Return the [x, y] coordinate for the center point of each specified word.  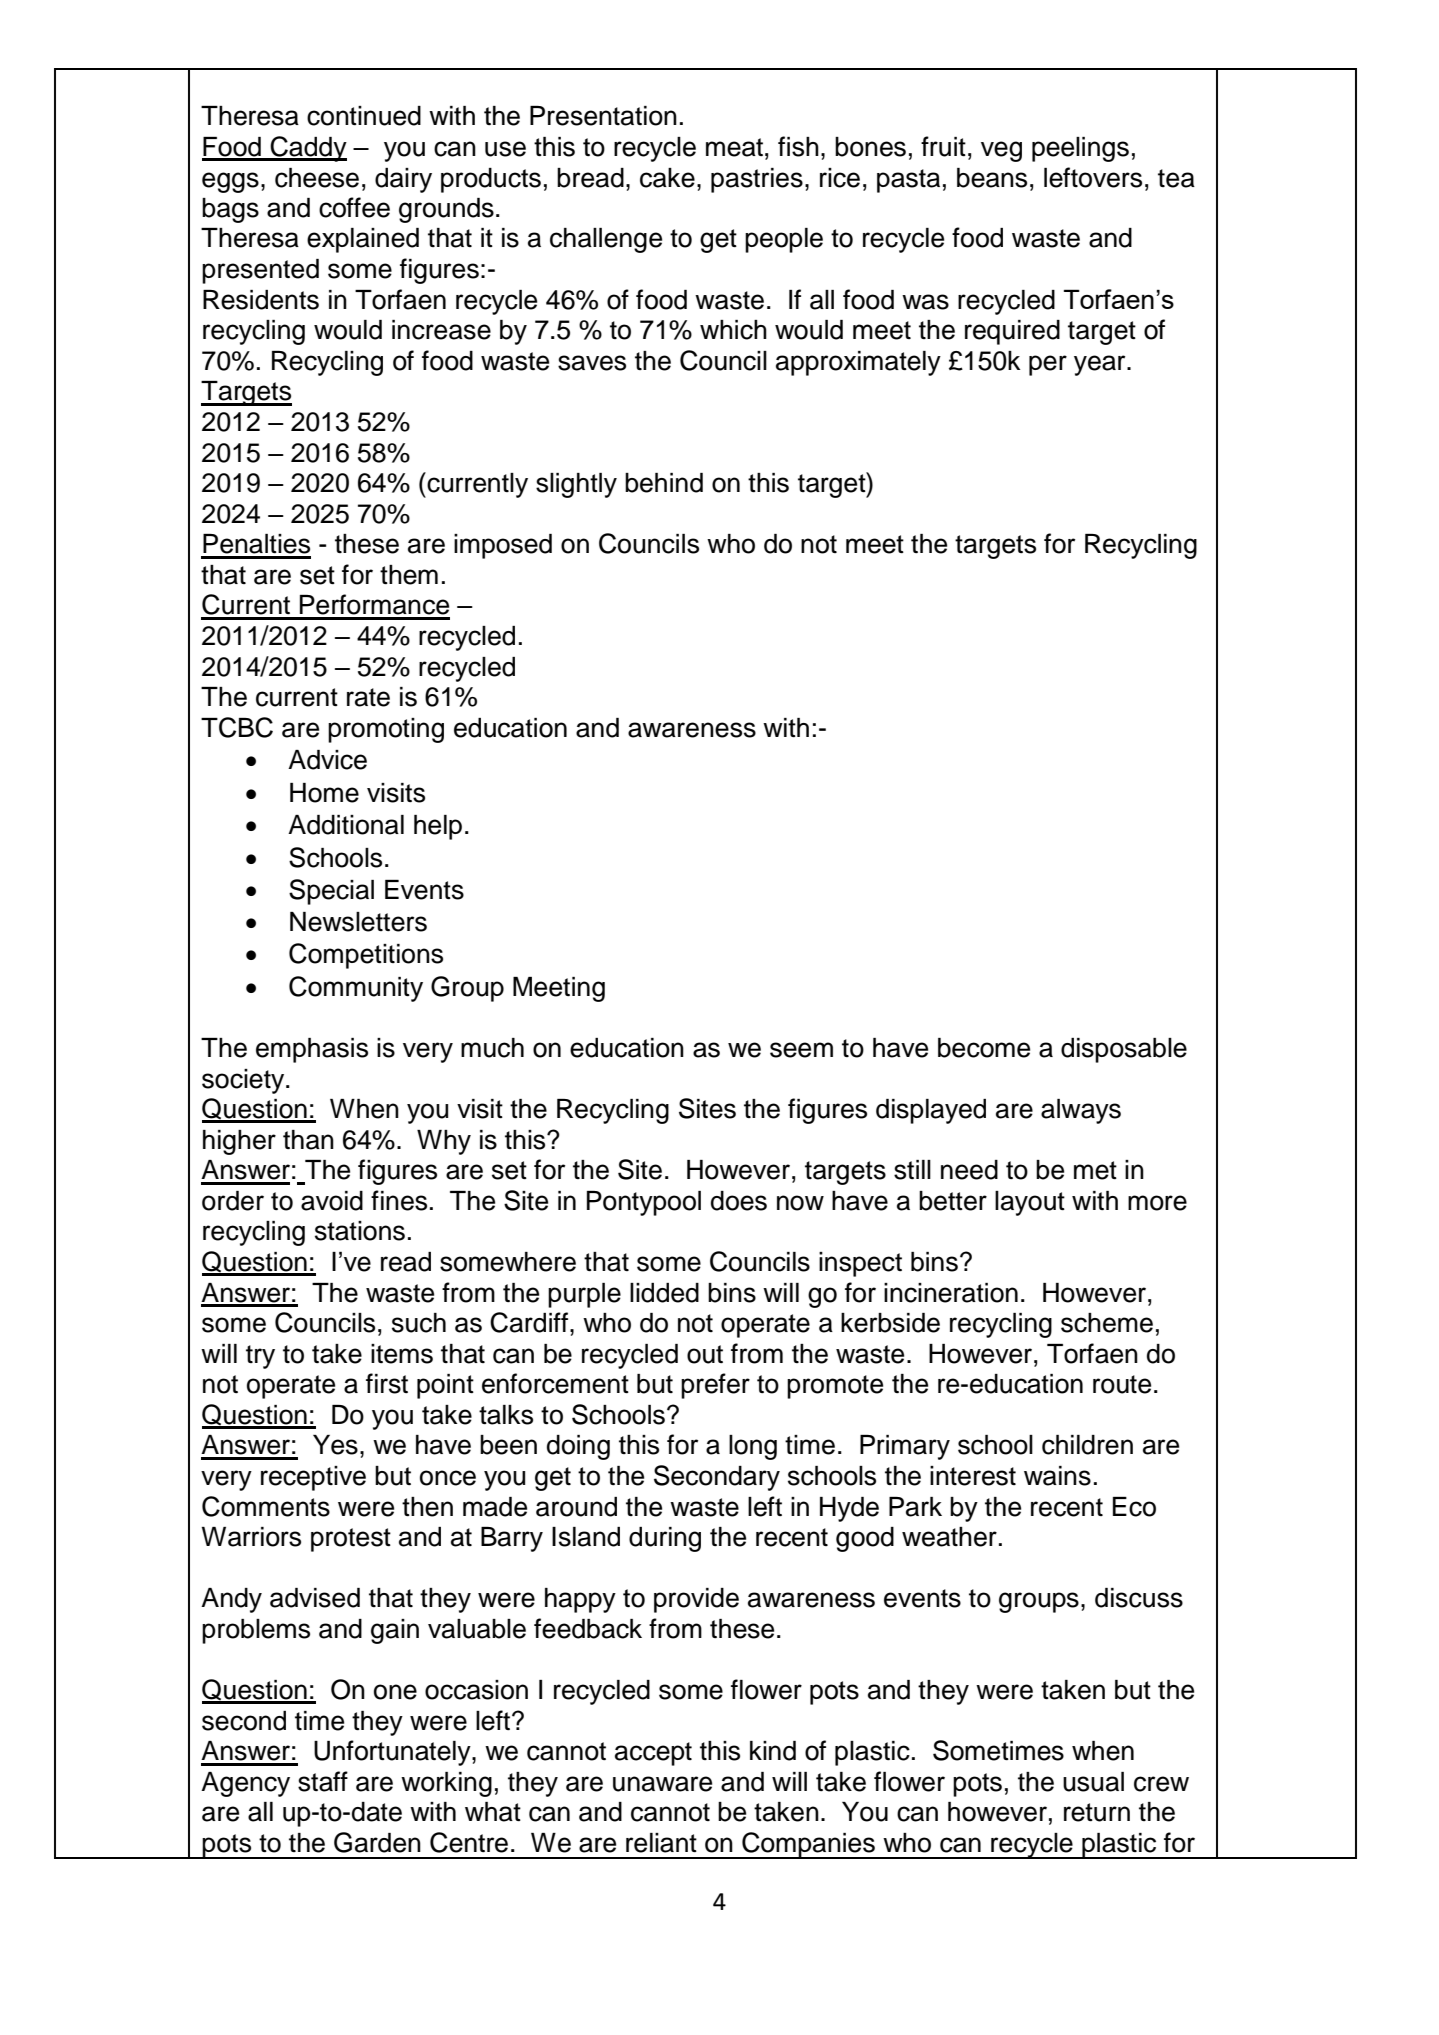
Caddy [308, 149]
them [409, 575]
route [1122, 1384]
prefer [715, 1386]
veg [1001, 151]
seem [801, 1050]
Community [356, 989]
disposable [1124, 1050]
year [1101, 365]
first [387, 1383]
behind [664, 483]
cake [667, 178]
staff [323, 1781]
